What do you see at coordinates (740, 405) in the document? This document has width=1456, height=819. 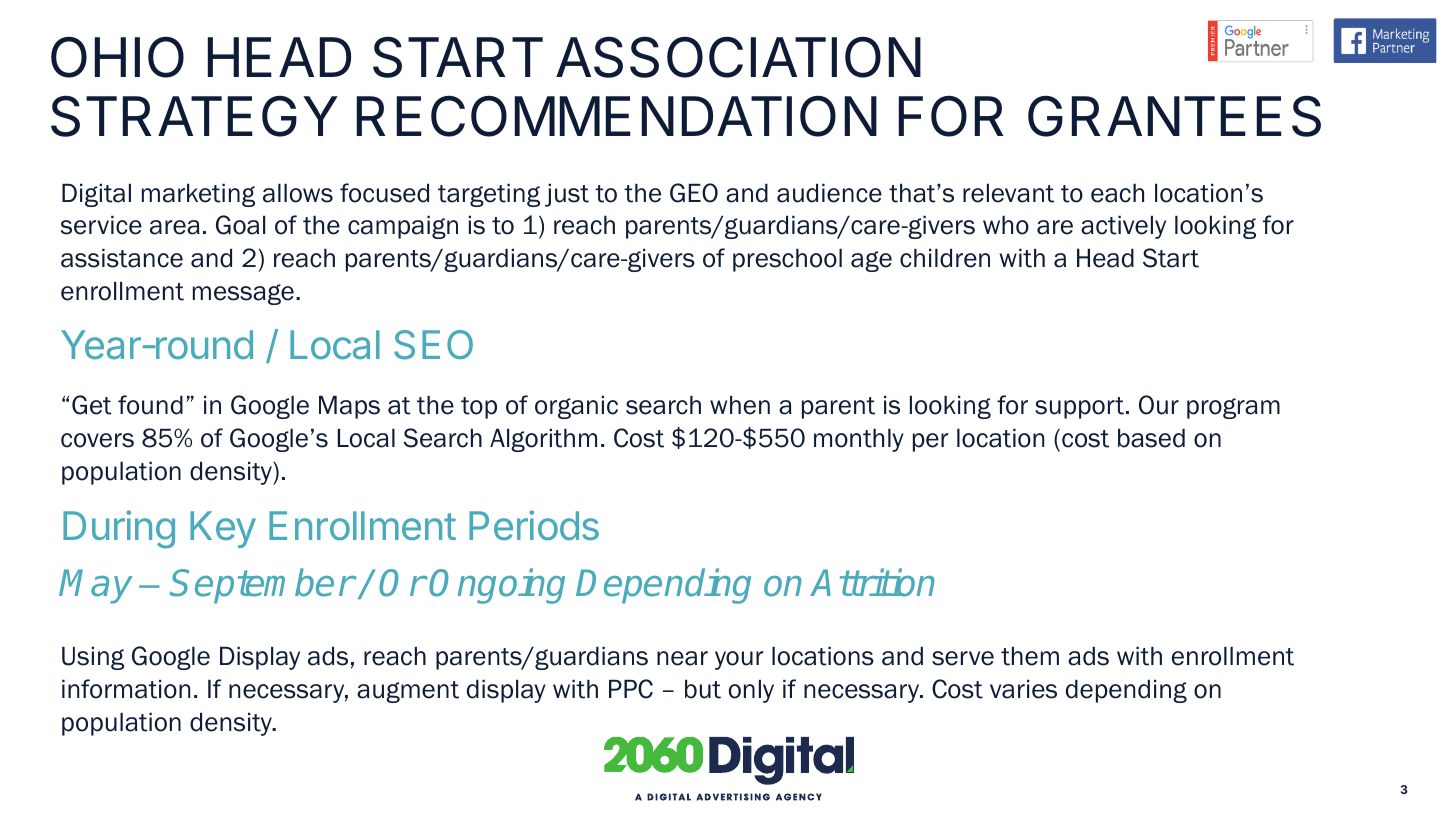 I see `when` at bounding box center [740, 405].
